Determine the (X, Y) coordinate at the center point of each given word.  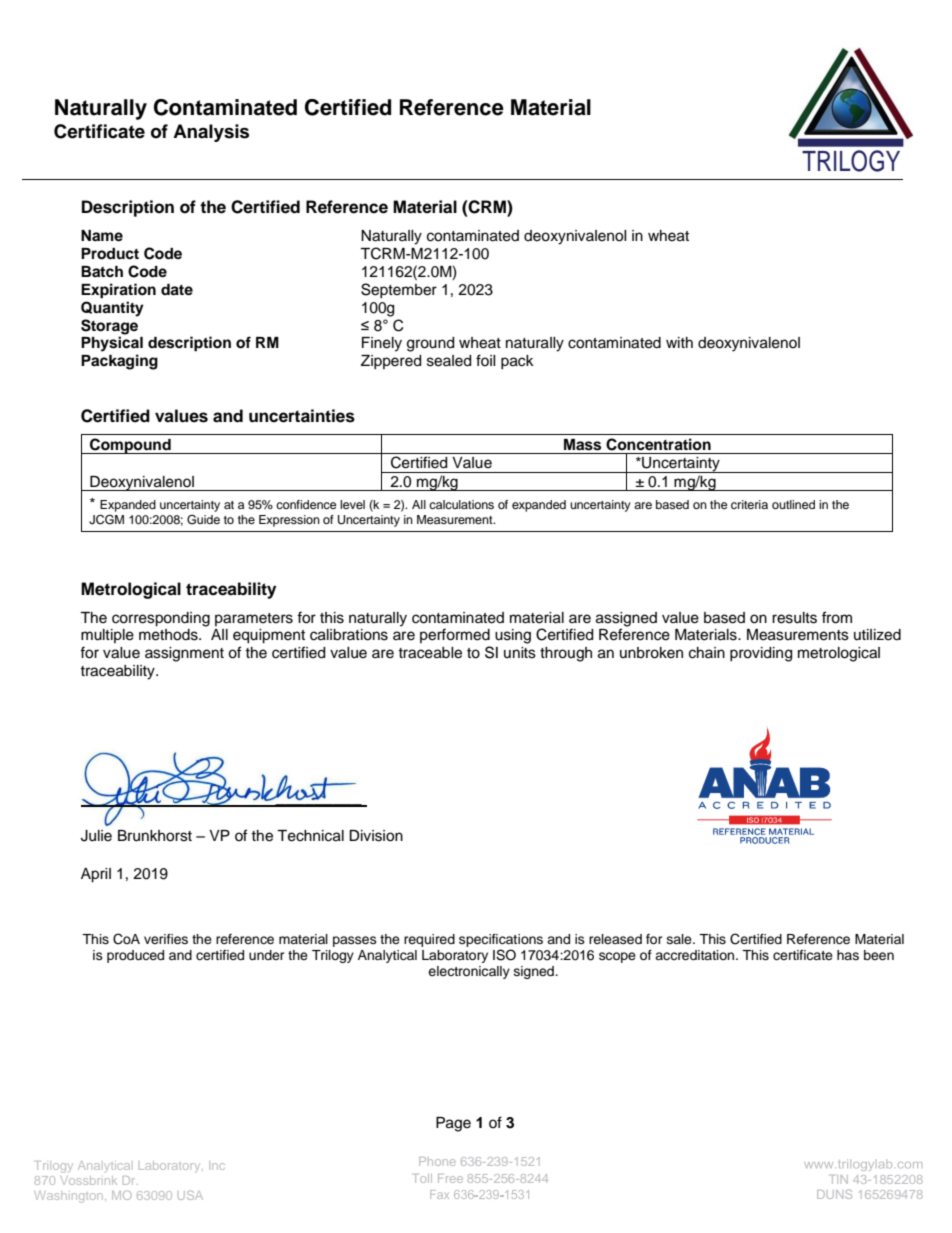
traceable (430, 653)
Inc (217, 1165)
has (848, 955)
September (399, 290)
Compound (130, 446)
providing (761, 654)
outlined (793, 504)
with (679, 342)
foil (486, 360)
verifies (166, 939)
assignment (184, 654)
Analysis (211, 133)
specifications (501, 940)
